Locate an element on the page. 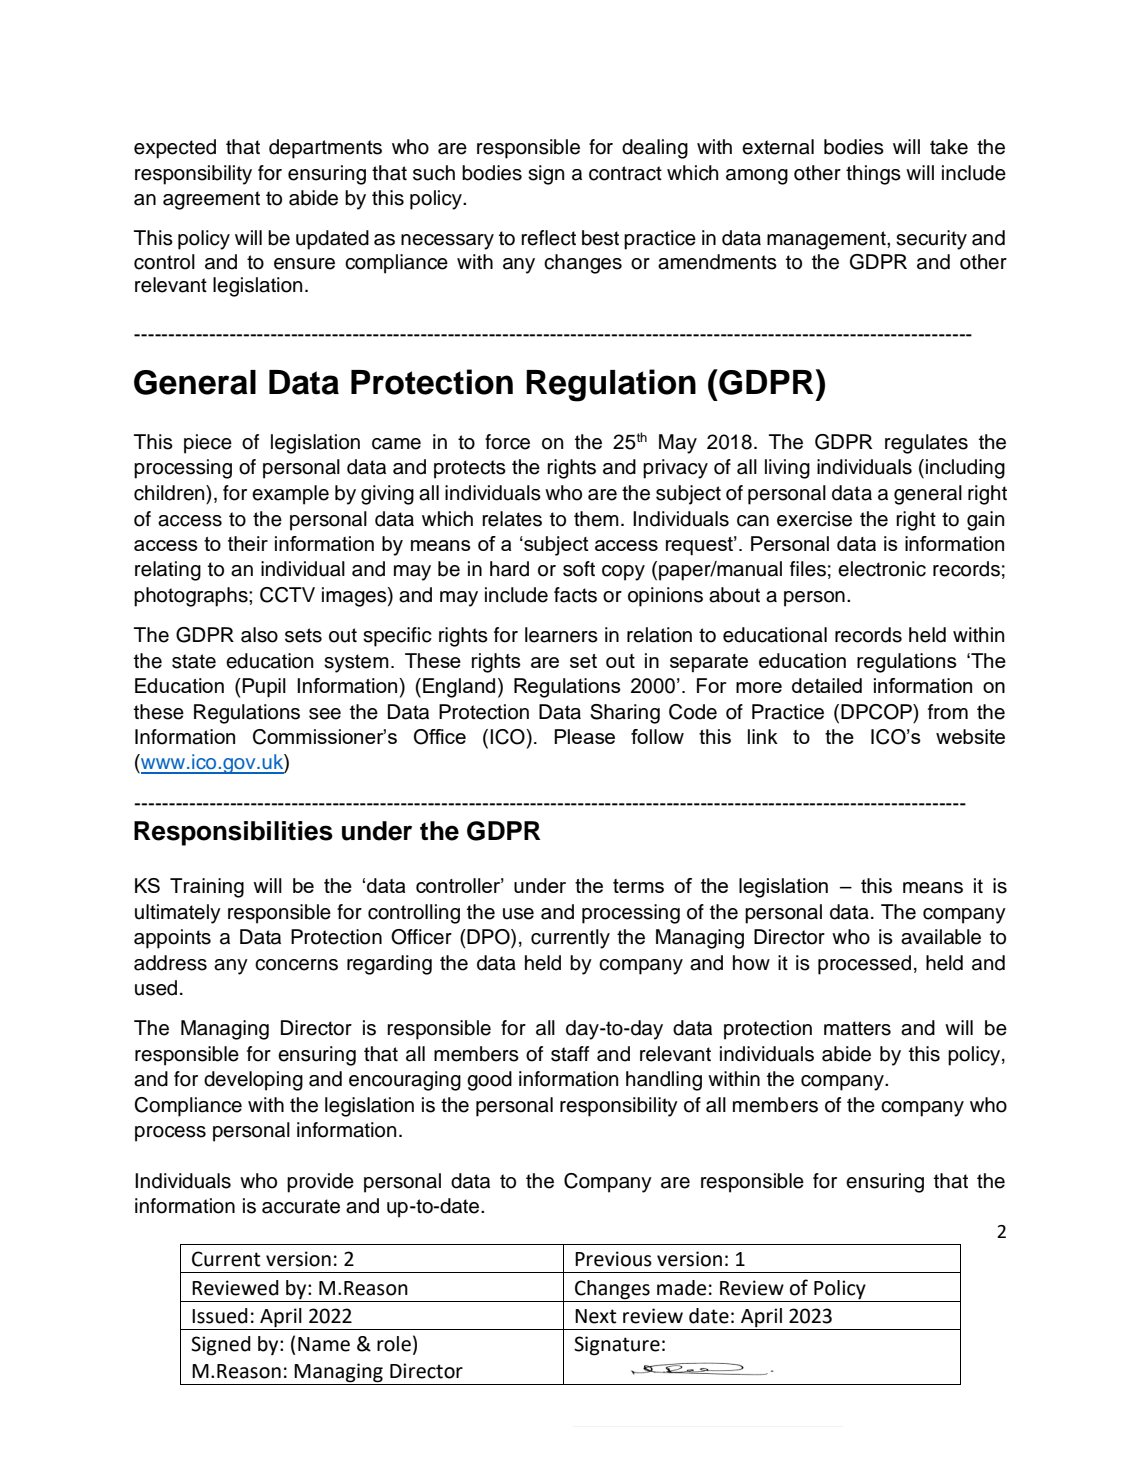 This page has width=1141, height=1477. DPO is located at coordinates (488, 937).
